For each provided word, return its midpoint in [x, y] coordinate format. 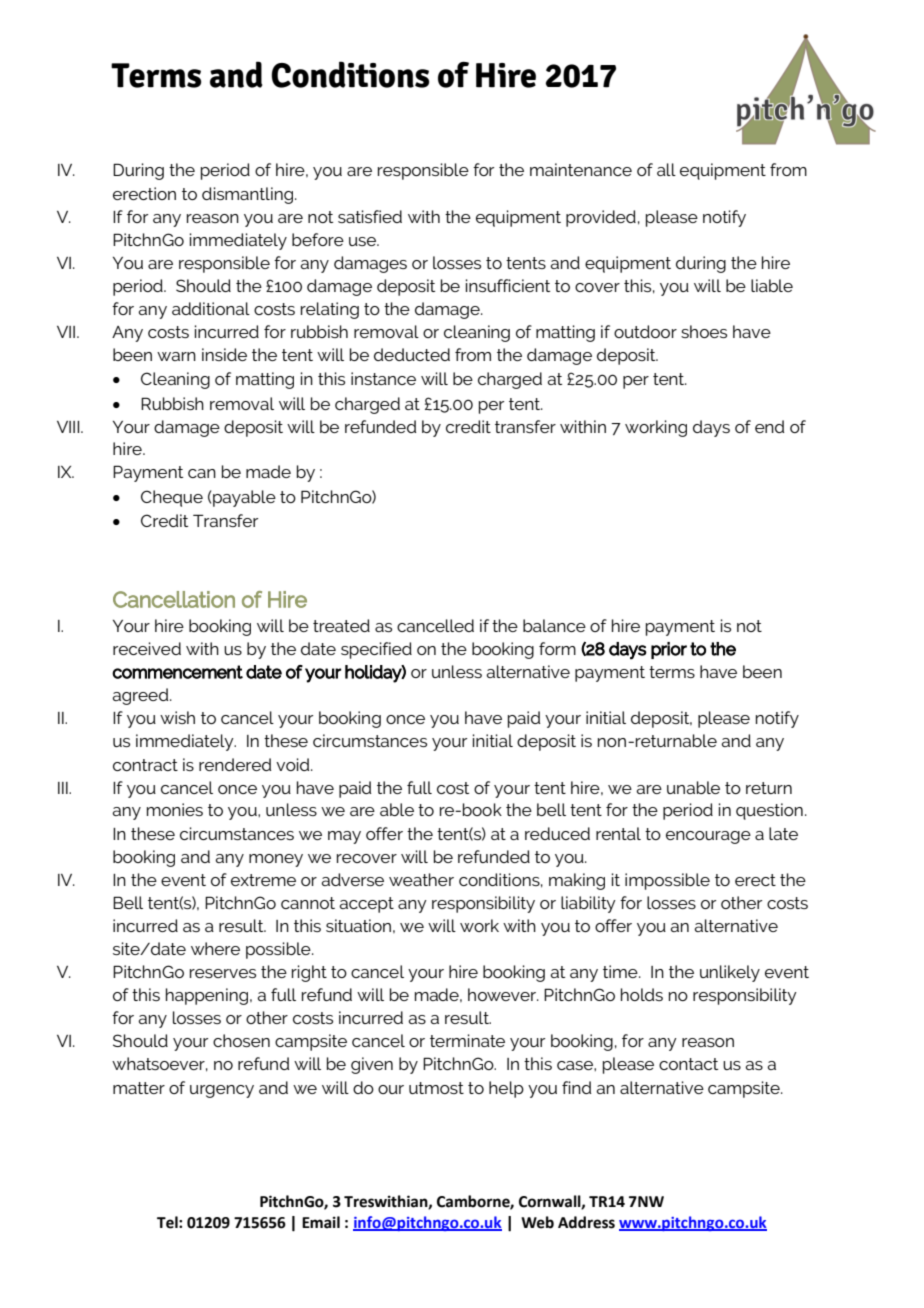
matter [139, 1088]
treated [341, 625]
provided [601, 218]
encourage [708, 837]
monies [175, 809]
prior [669, 650]
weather [421, 879]
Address [586, 1222]
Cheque [172, 498]
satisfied [370, 216]
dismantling [249, 195]
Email [321, 1222]
